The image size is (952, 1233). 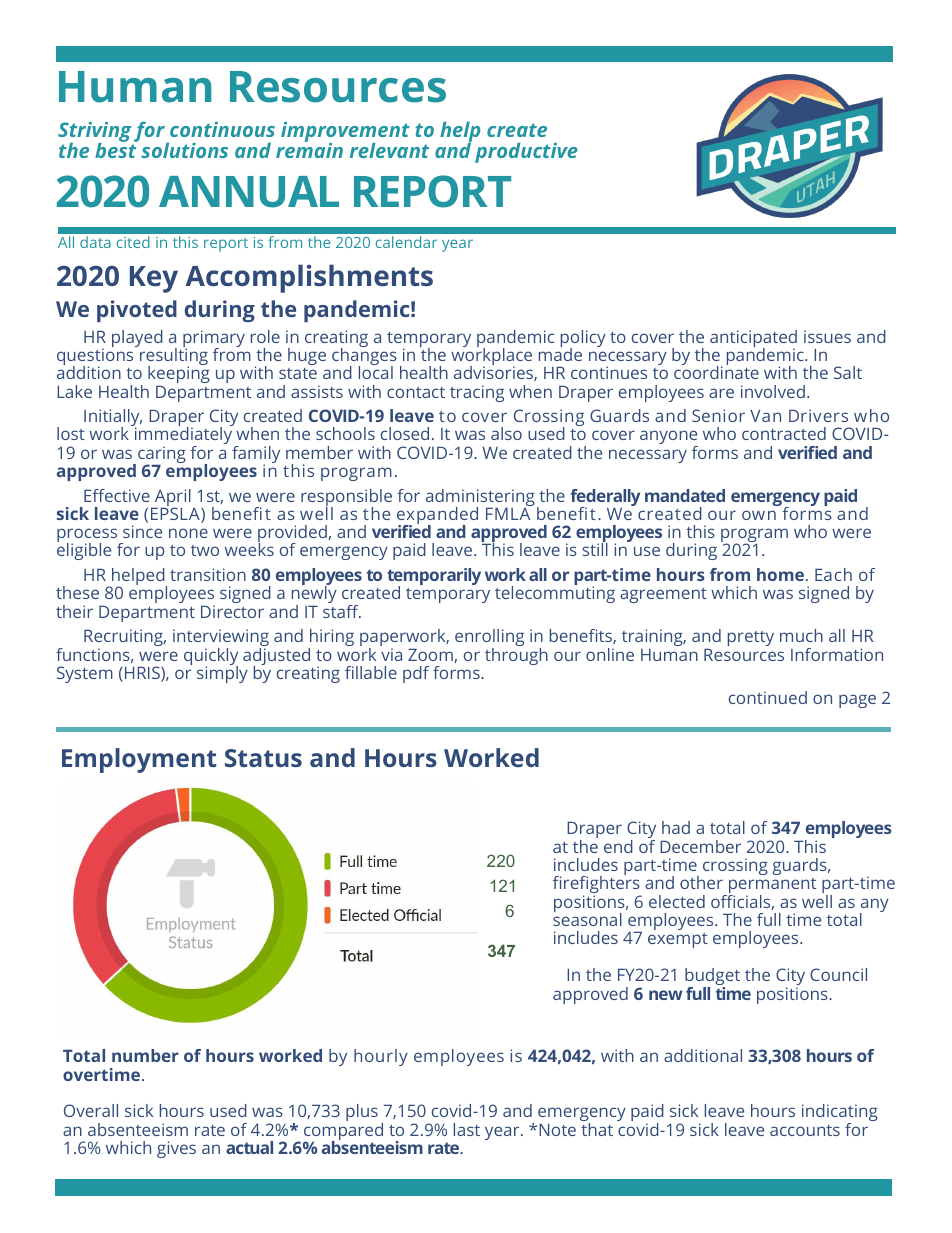 What do you see at coordinates (759, 515) in the screenshot?
I see `own` at bounding box center [759, 515].
